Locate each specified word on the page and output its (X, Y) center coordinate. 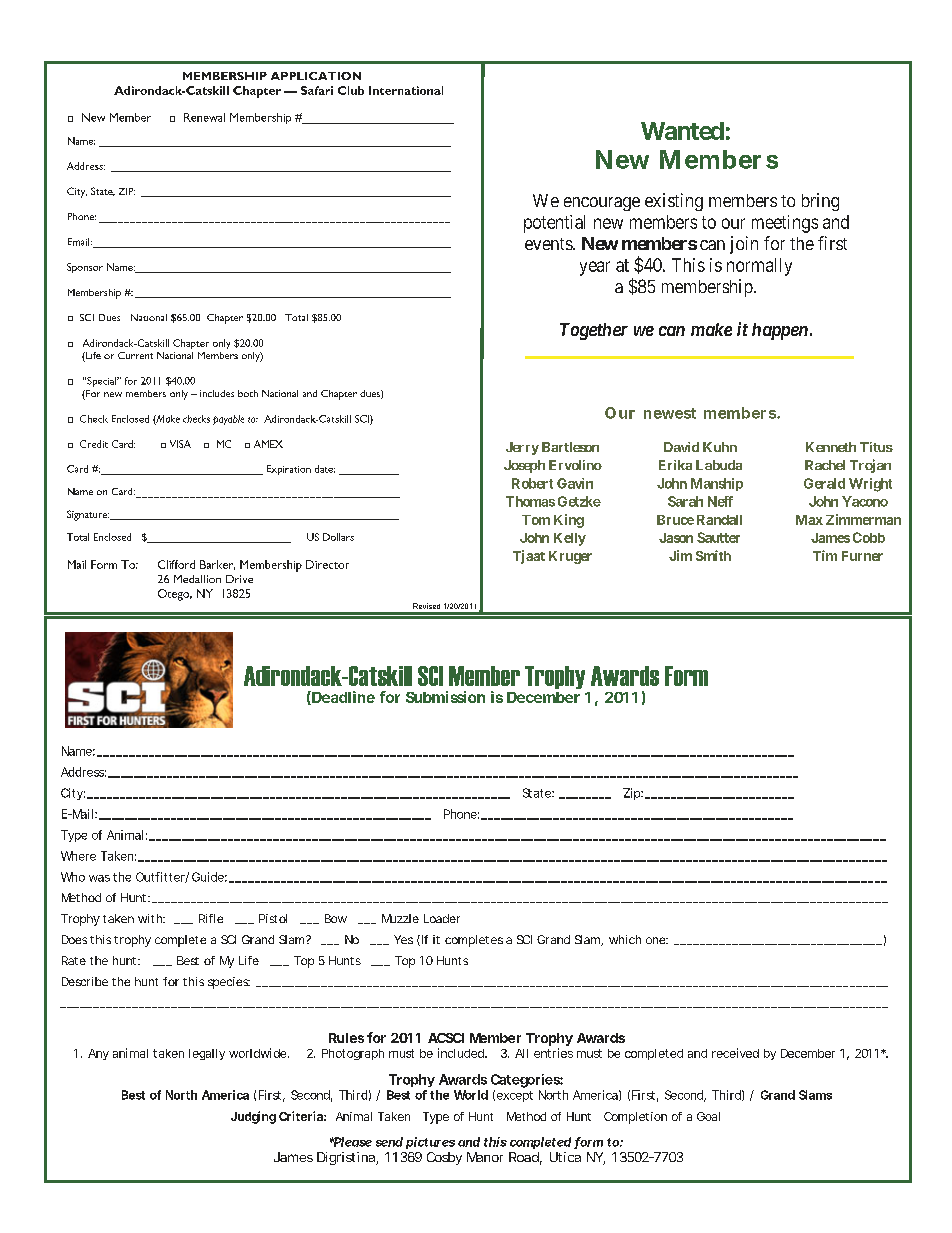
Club (351, 90)
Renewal (204, 117)
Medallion (197, 579)
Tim (825, 555)
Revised (426, 606)
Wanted (682, 131)
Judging (253, 1117)
